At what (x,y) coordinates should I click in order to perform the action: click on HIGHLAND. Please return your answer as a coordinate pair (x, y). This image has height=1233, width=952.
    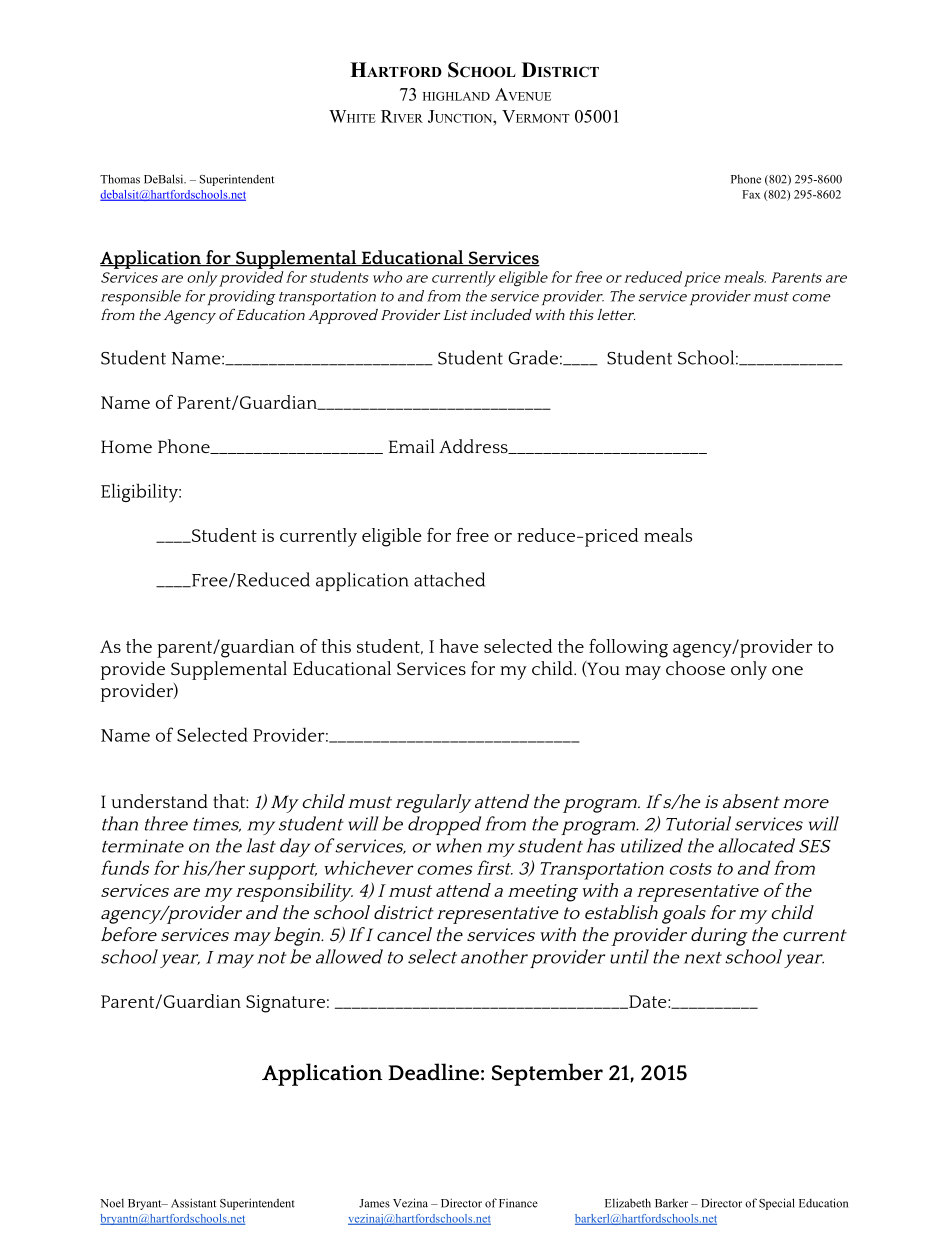
    Looking at the image, I should click on (456, 96).
